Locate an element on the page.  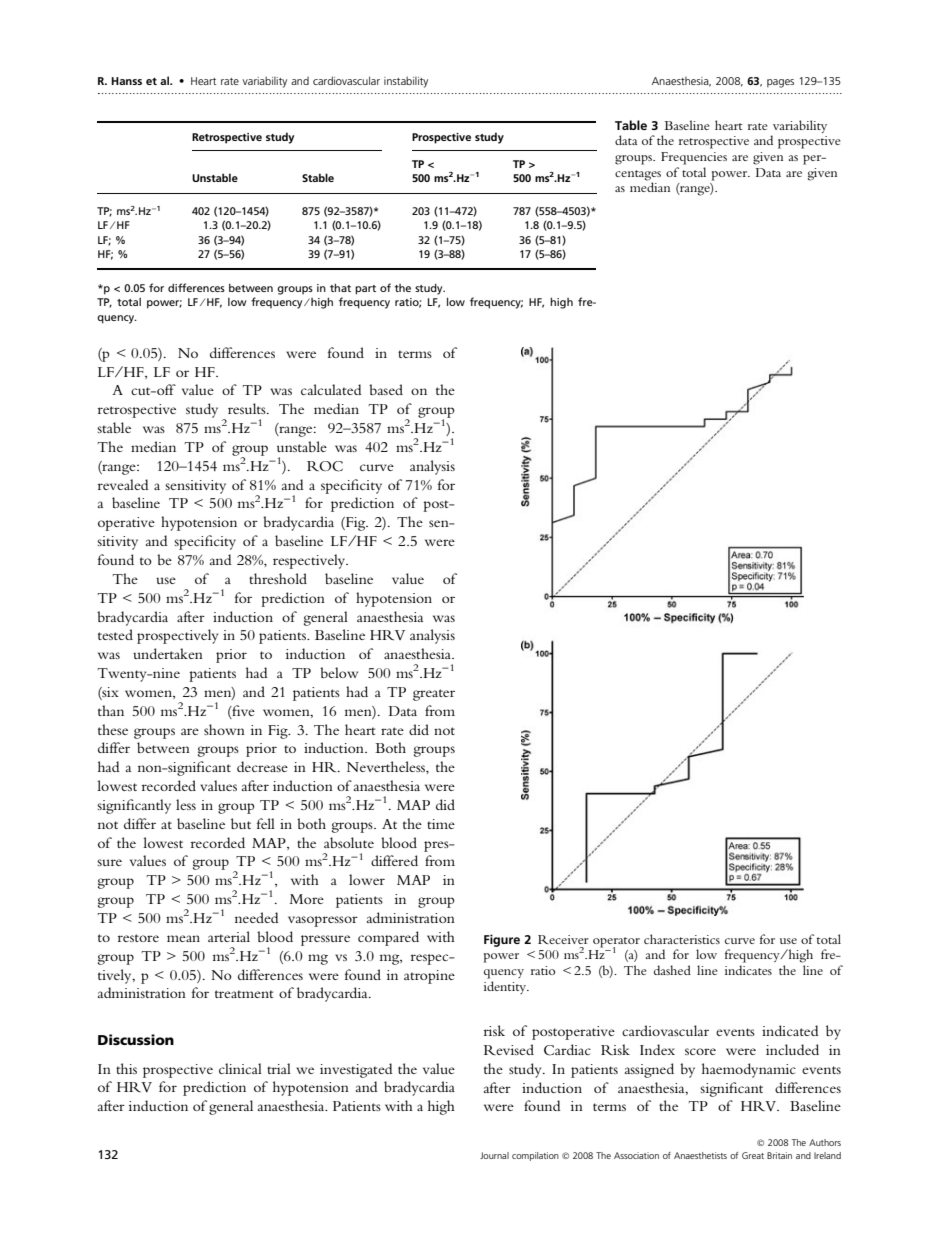
lower is located at coordinates (367, 879).
